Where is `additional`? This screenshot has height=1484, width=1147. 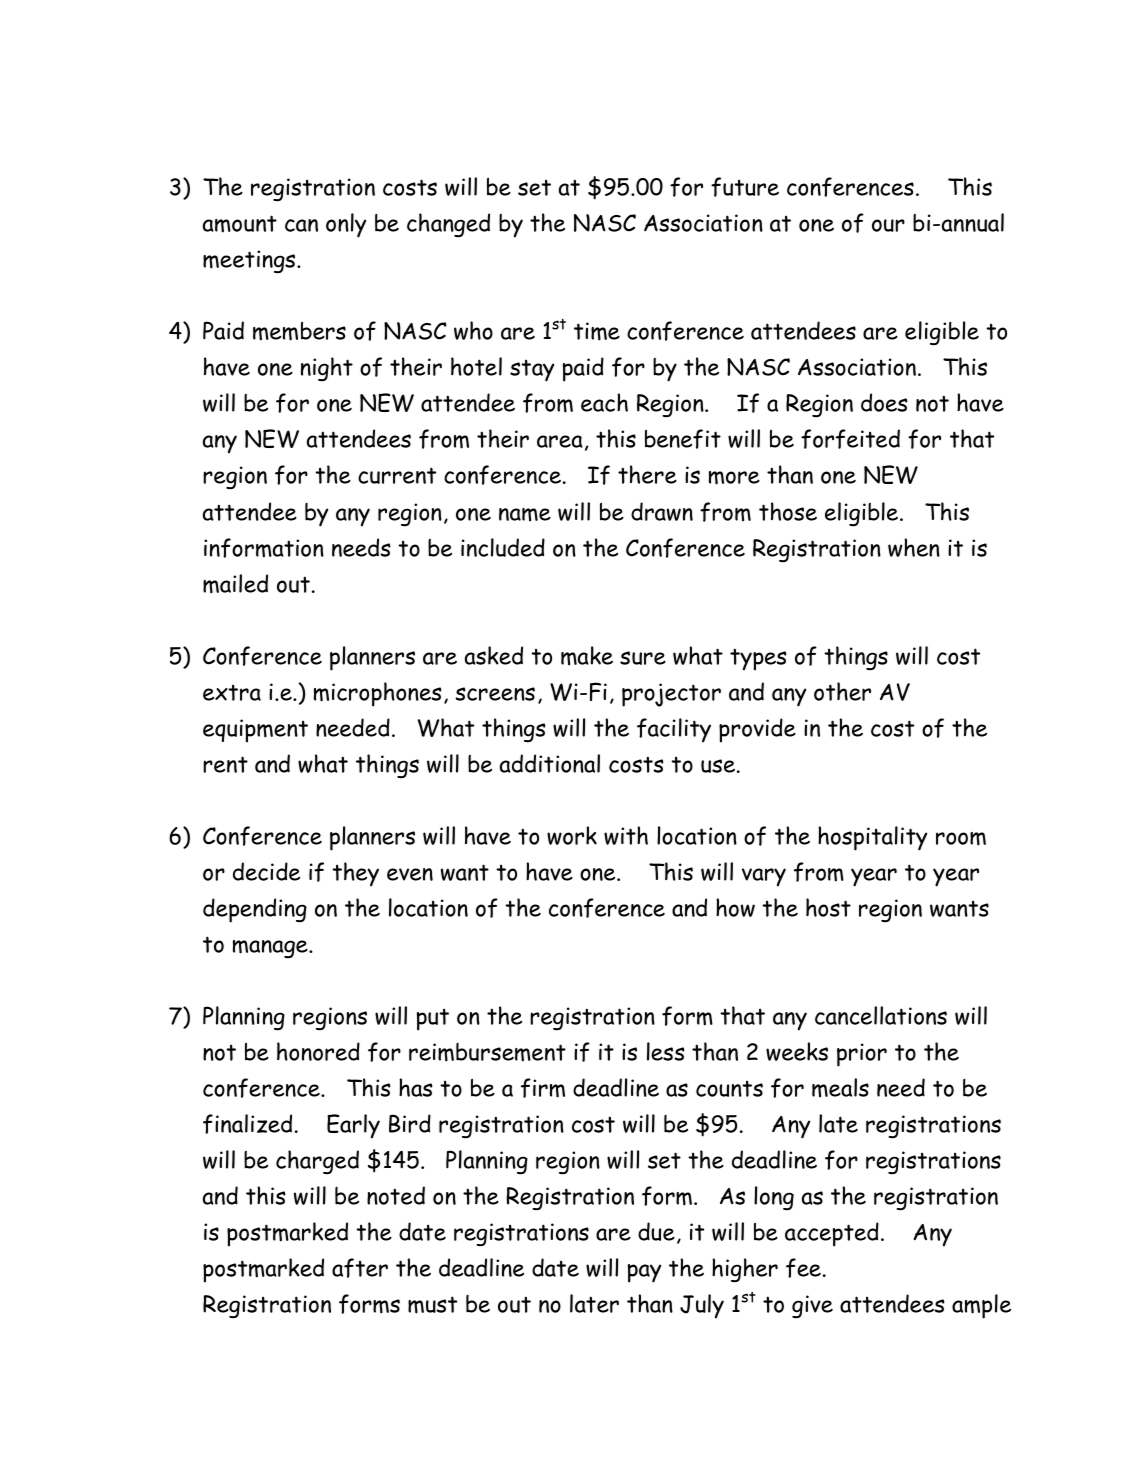 additional is located at coordinates (550, 763).
